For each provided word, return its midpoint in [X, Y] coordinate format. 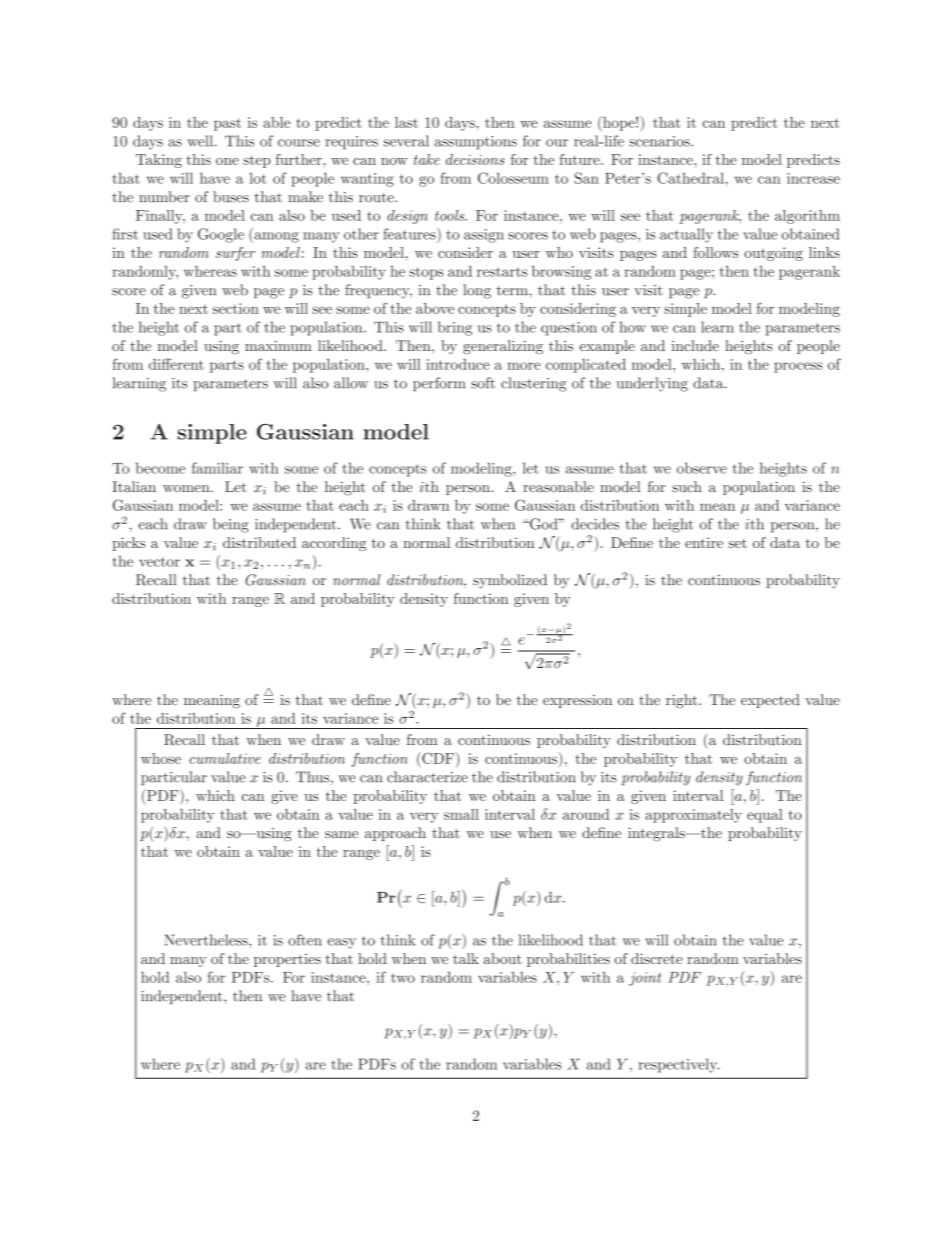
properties [287, 960]
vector [159, 562]
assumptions [476, 143]
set [738, 543]
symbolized [510, 581]
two [403, 978]
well [201, 141]
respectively [679, 1065]
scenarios [660, 141]
